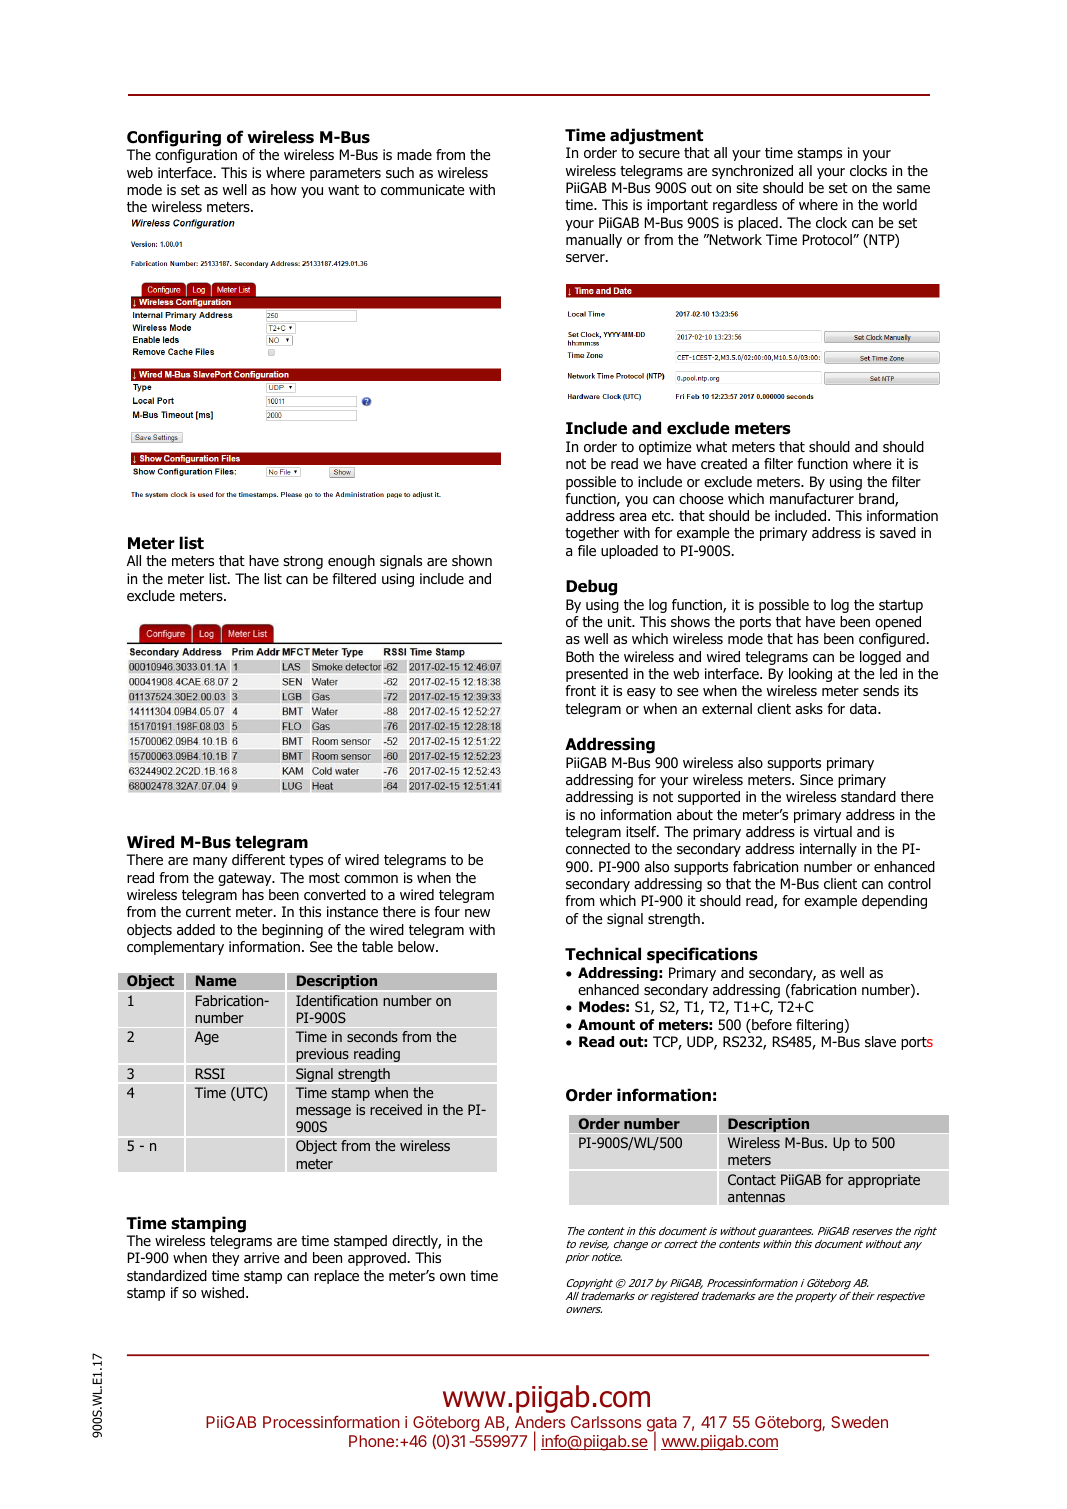 The image size is (1067, 1509). What do you see at coordinates (196, 156) in the screenshot?
I see `configuration` at bounding box center [196, 156].
